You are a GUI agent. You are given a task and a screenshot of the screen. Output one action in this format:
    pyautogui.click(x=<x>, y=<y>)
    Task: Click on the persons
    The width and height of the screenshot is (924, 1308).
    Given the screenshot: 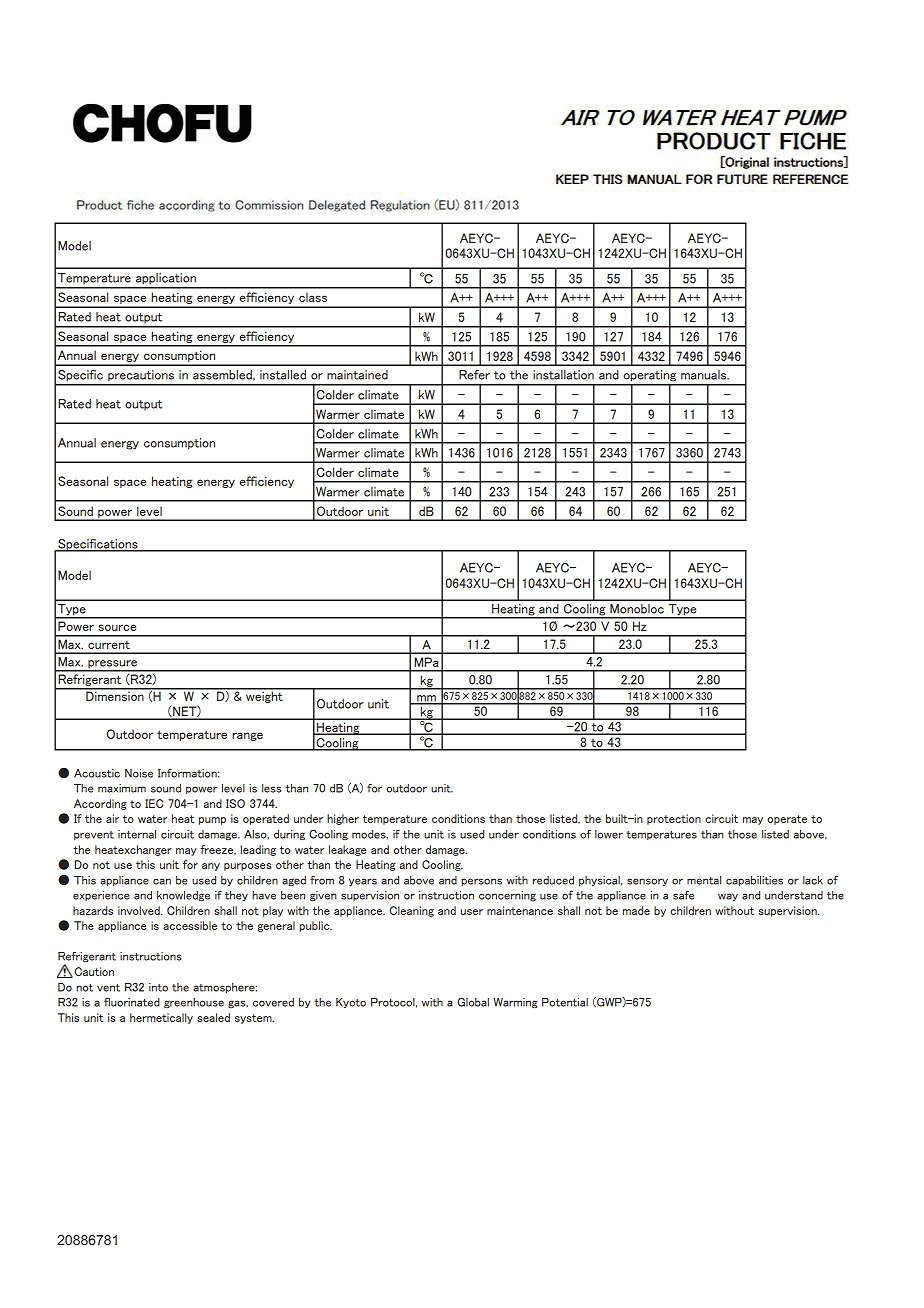 What is the action you would take?
    pyautogui.click(x=482, y=882)
